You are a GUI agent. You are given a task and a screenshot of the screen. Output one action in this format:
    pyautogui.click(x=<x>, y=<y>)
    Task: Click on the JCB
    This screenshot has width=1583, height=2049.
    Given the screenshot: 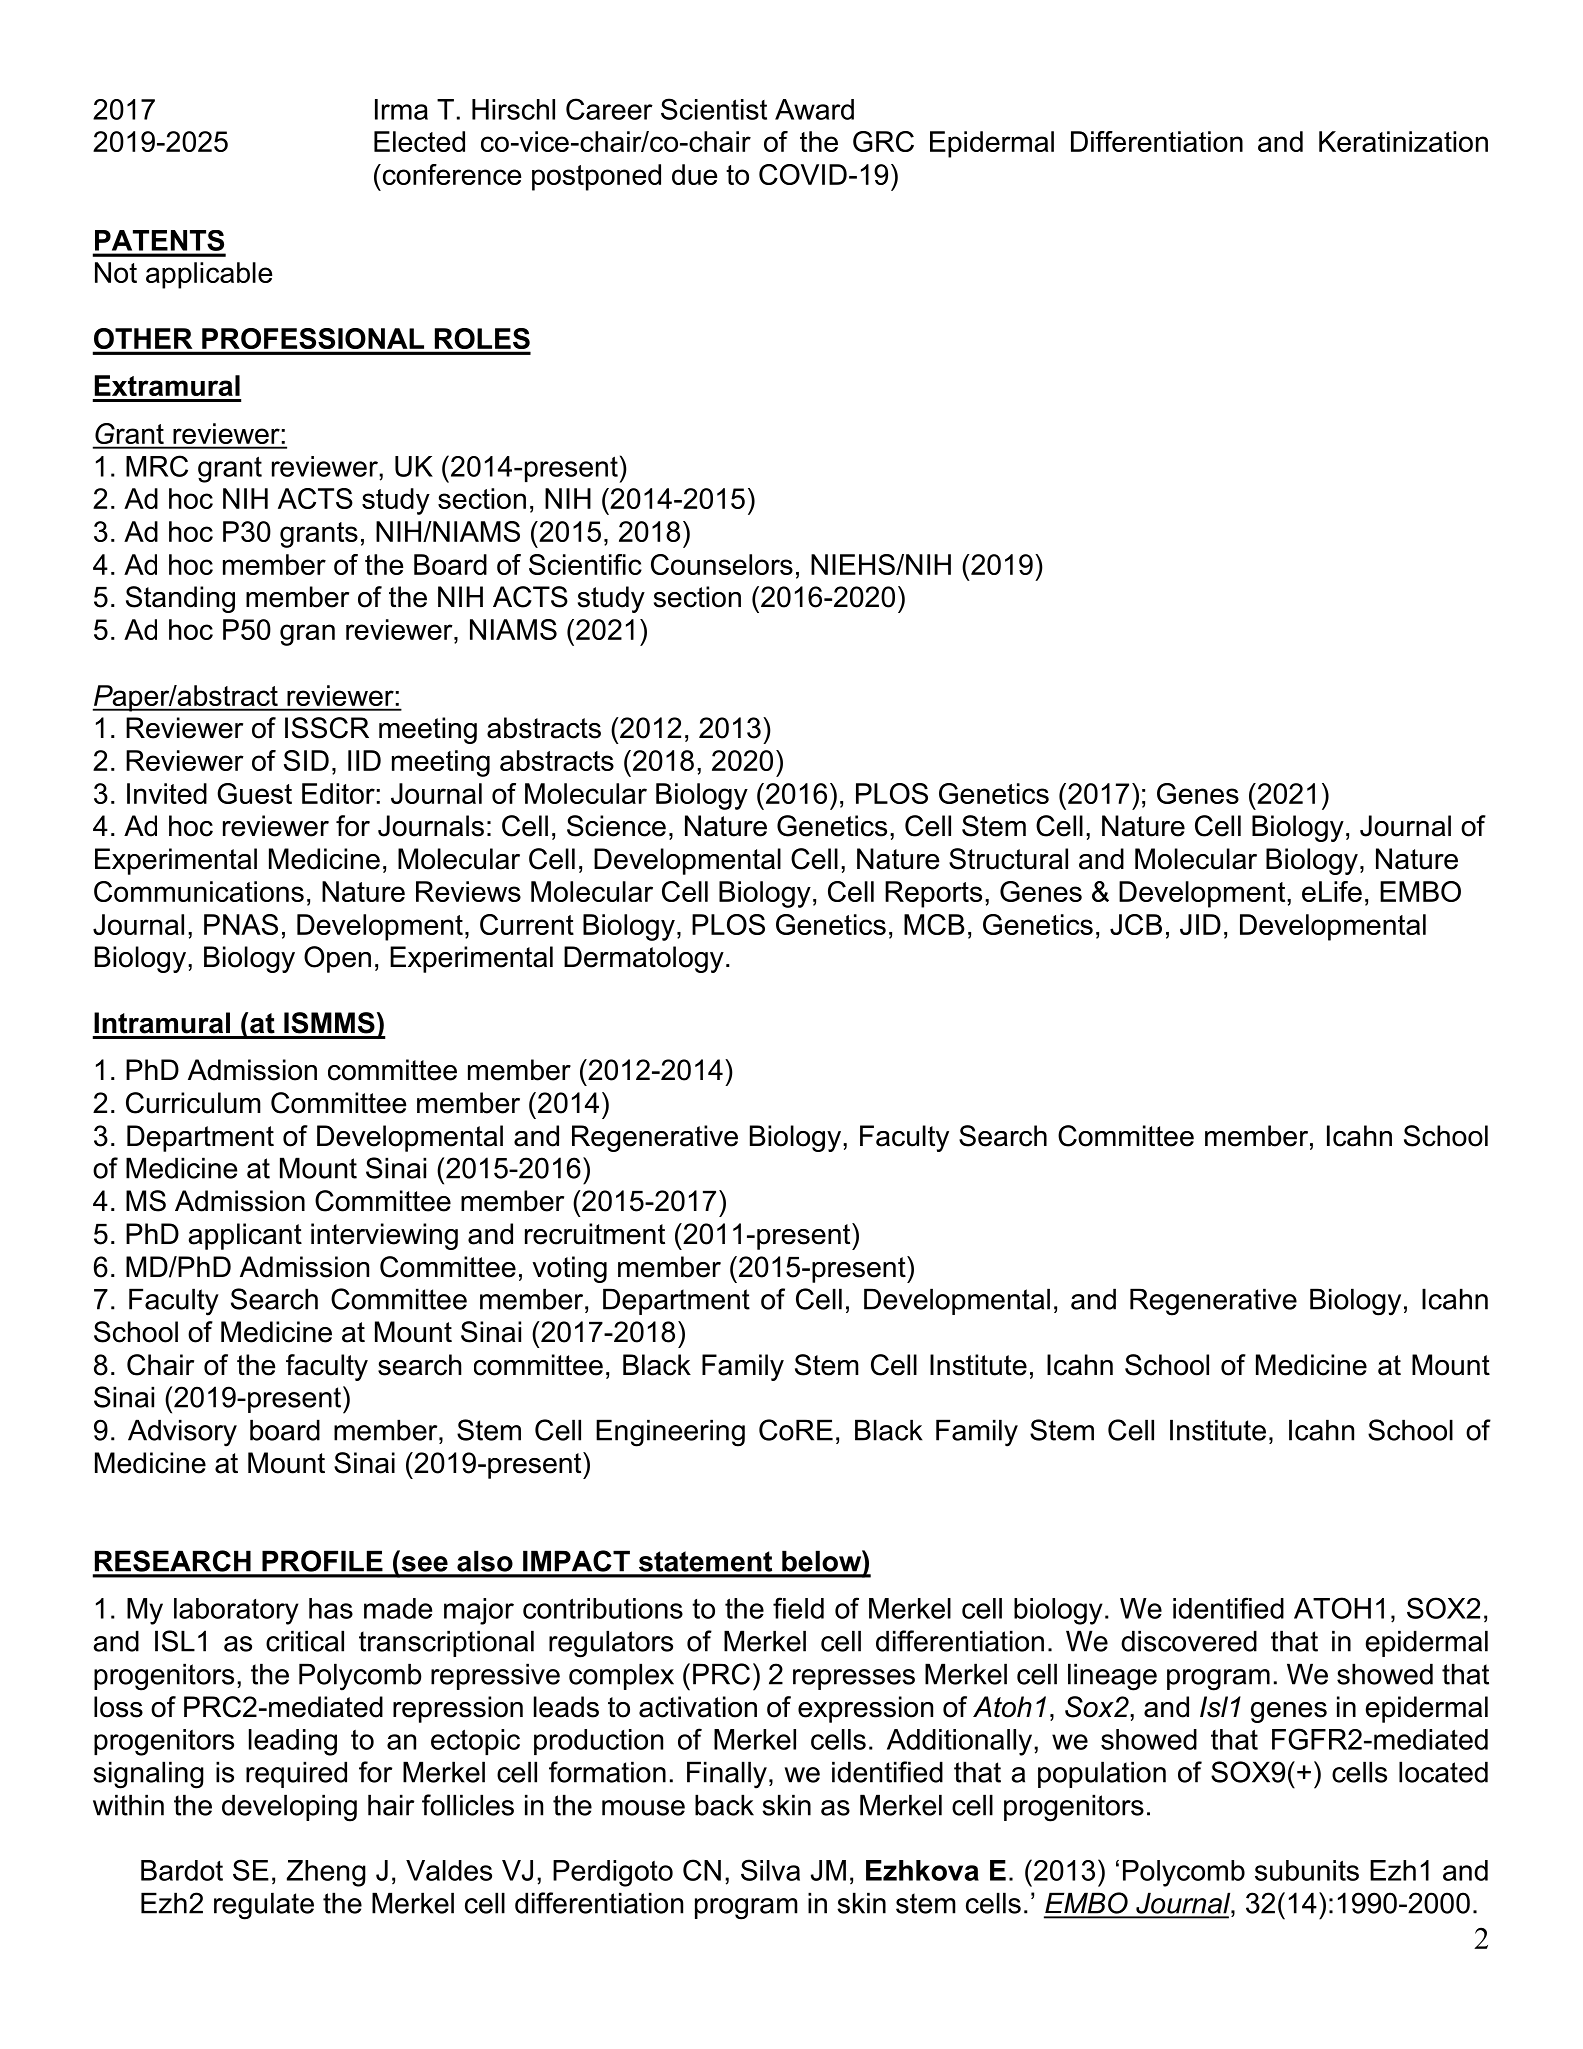 What is the action you would take?
    pyautogui.click(x=1136, y=924)
